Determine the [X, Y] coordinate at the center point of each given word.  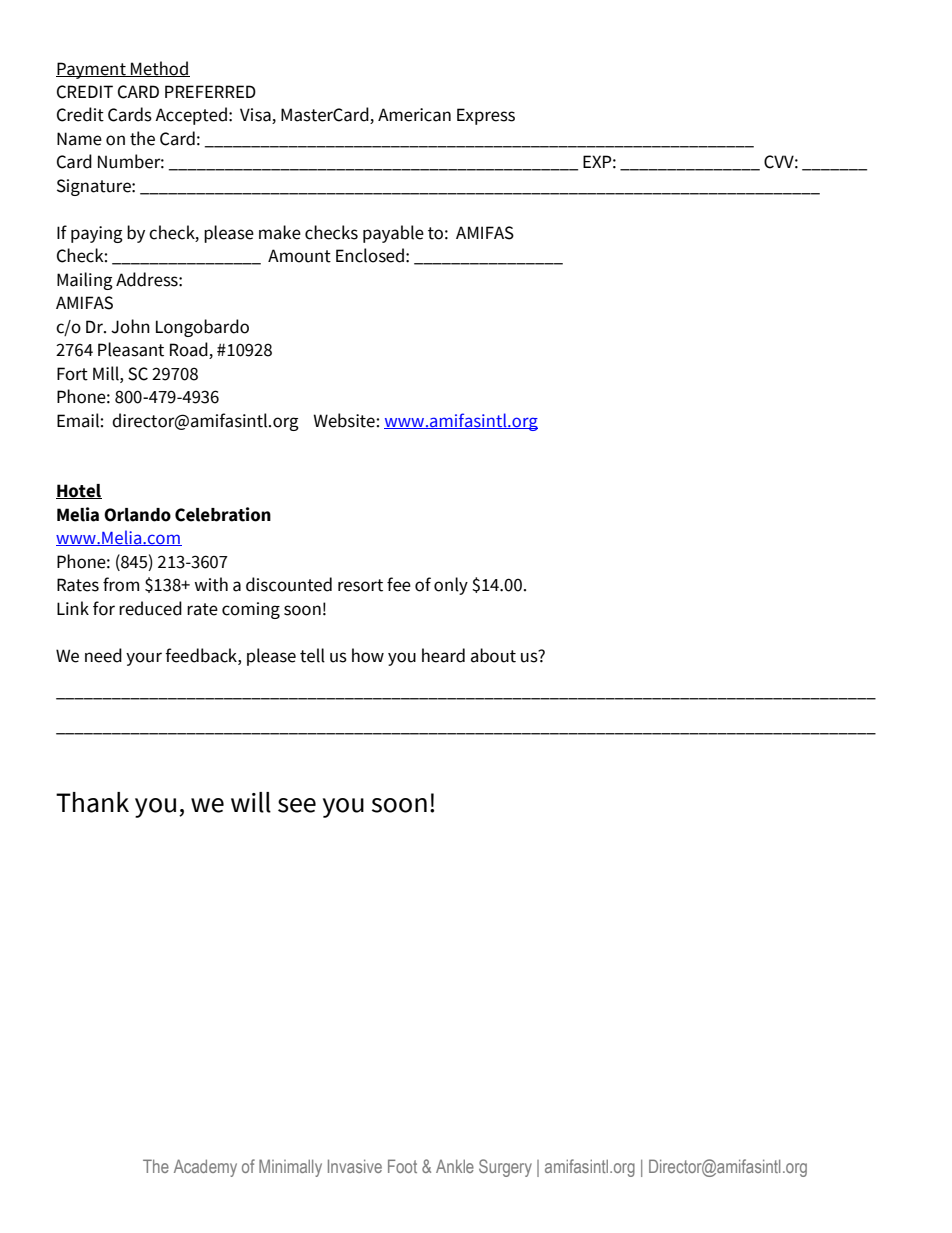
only [451, 586]
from [121, 584]
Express [486, 116]
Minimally [290, 1168]
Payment [92, 70]
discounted [289, 584]
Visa [256, 116]
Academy [205, 1168]
